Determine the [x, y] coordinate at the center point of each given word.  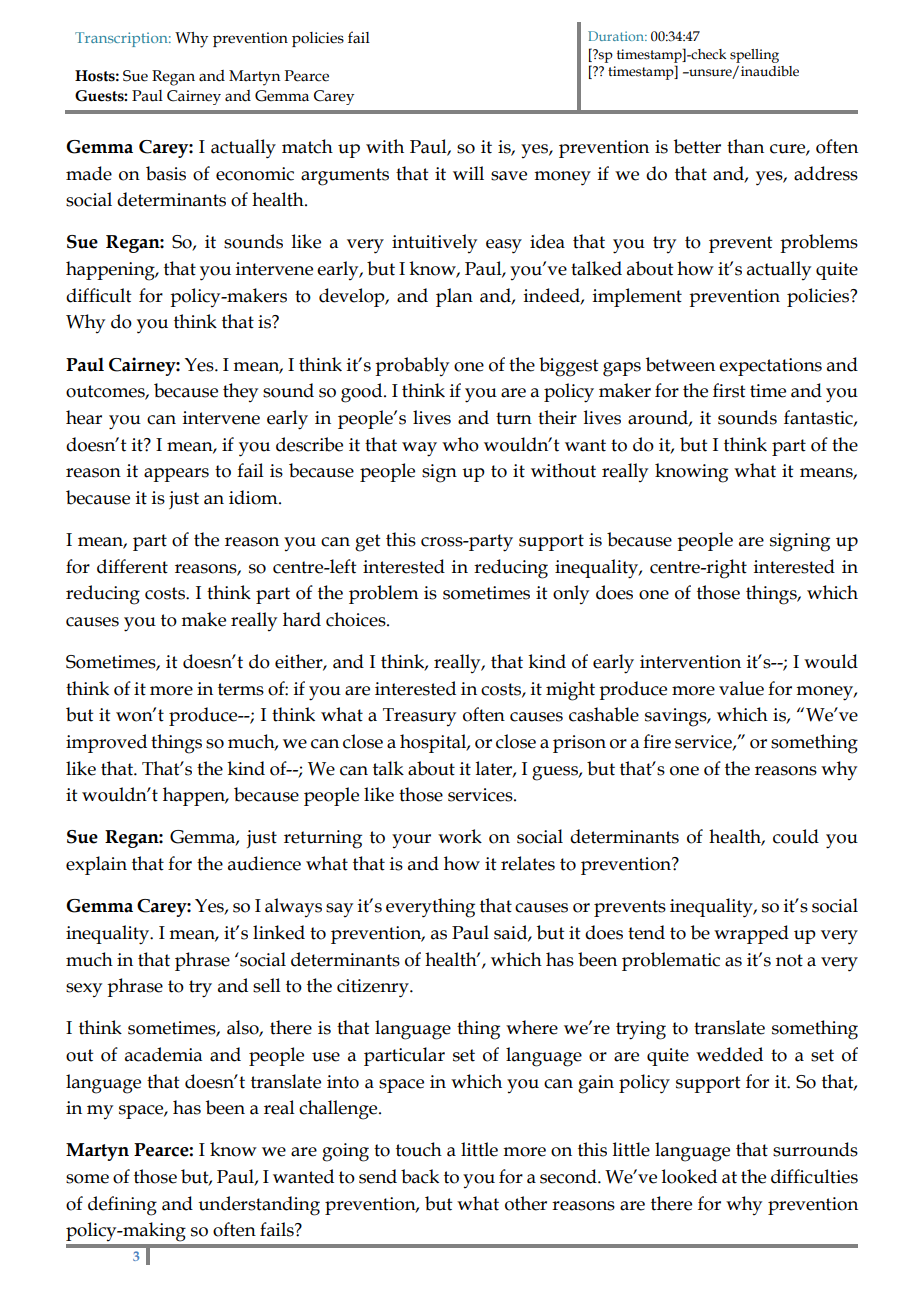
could [796, 836]
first [729, 390]
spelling [754, 56]
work [460, 836]
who [460, 444]
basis [166, 173]
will [468, 173]
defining [122, 1206]
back [420, 1176]
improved [106, 743]
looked [689, 1176]
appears [176, 475]
